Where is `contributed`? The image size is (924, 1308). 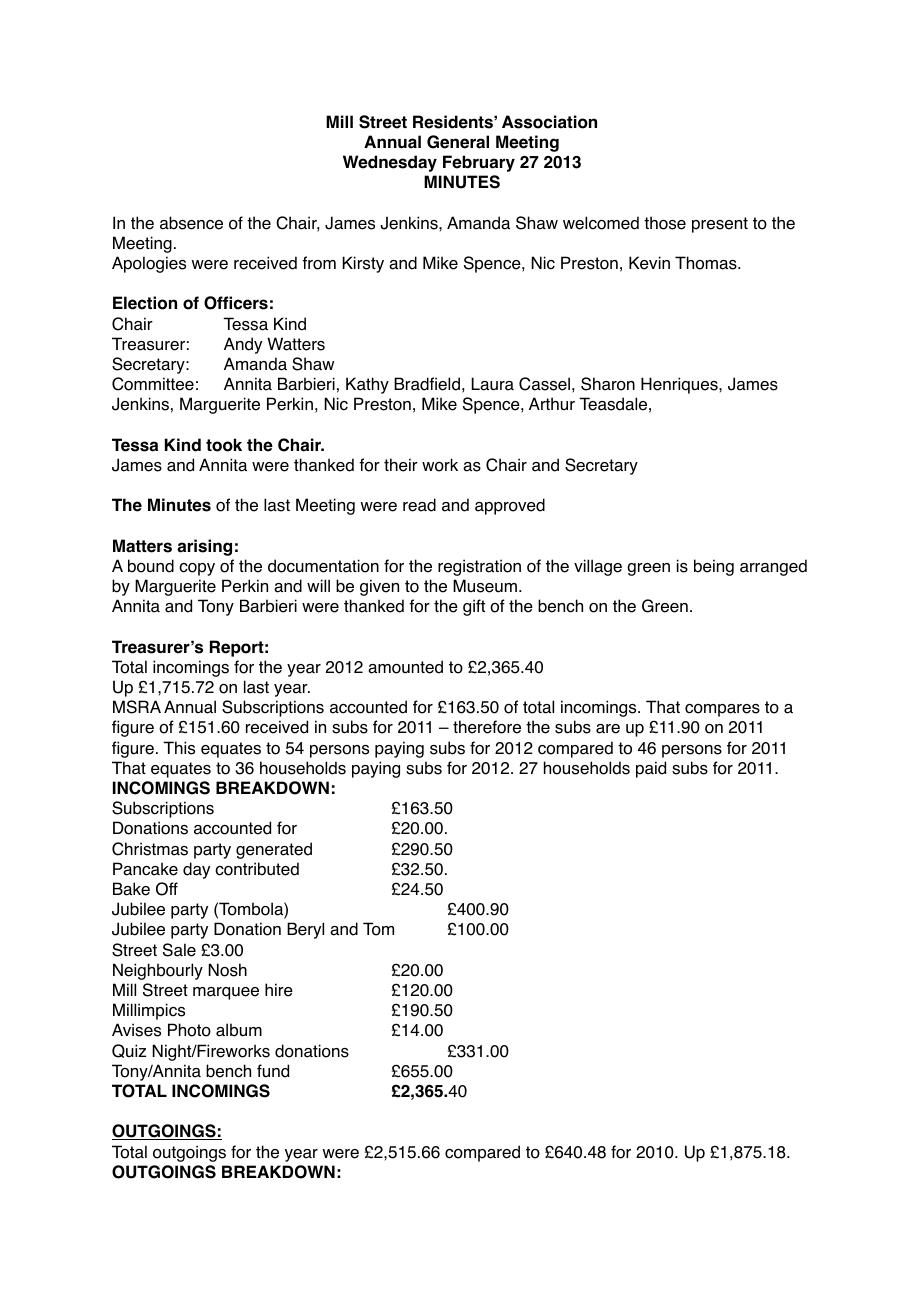
contributed is located at coordinates (257, 869).
